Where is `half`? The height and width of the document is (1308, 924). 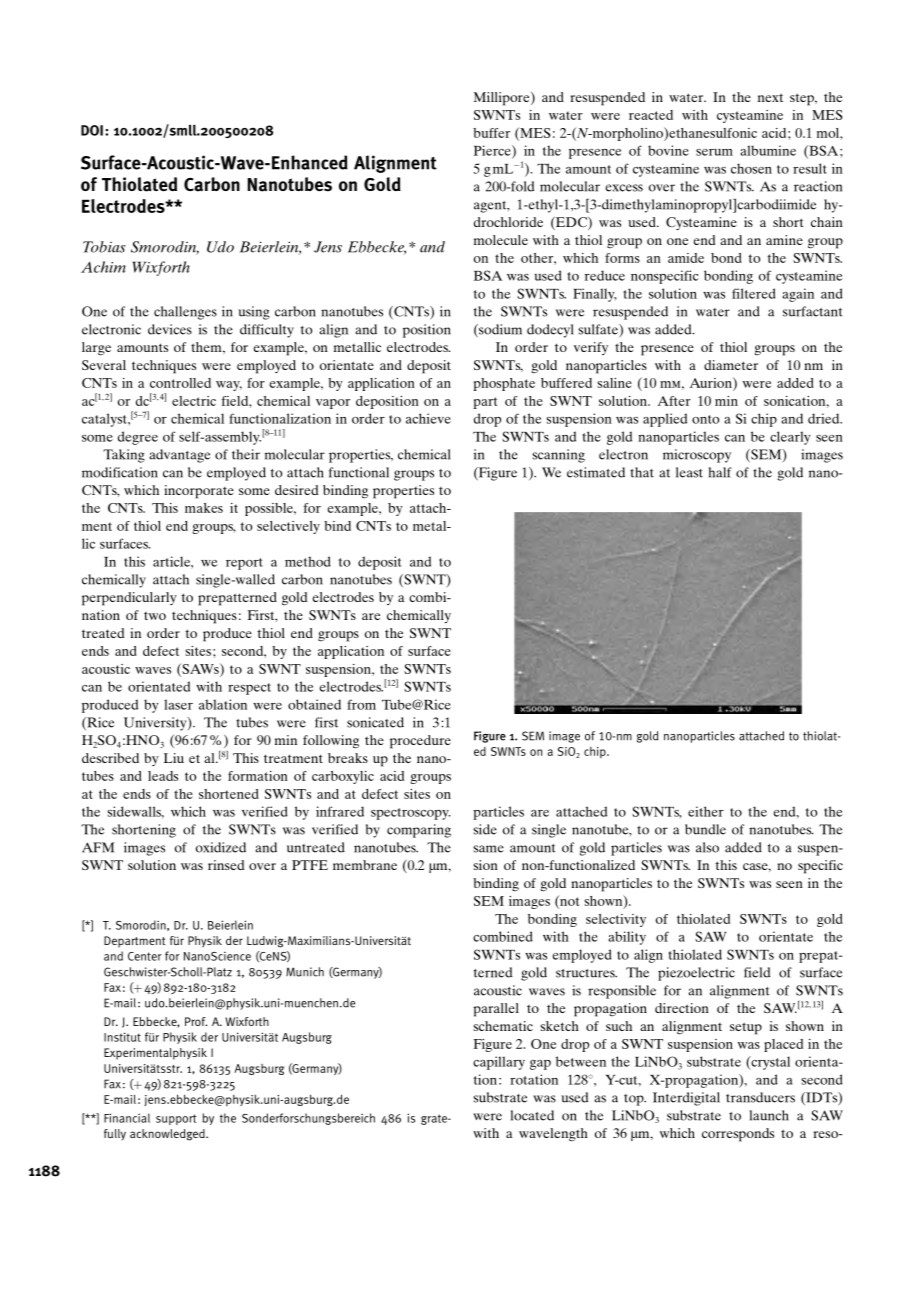 half is located at coordinates (720, 472).
